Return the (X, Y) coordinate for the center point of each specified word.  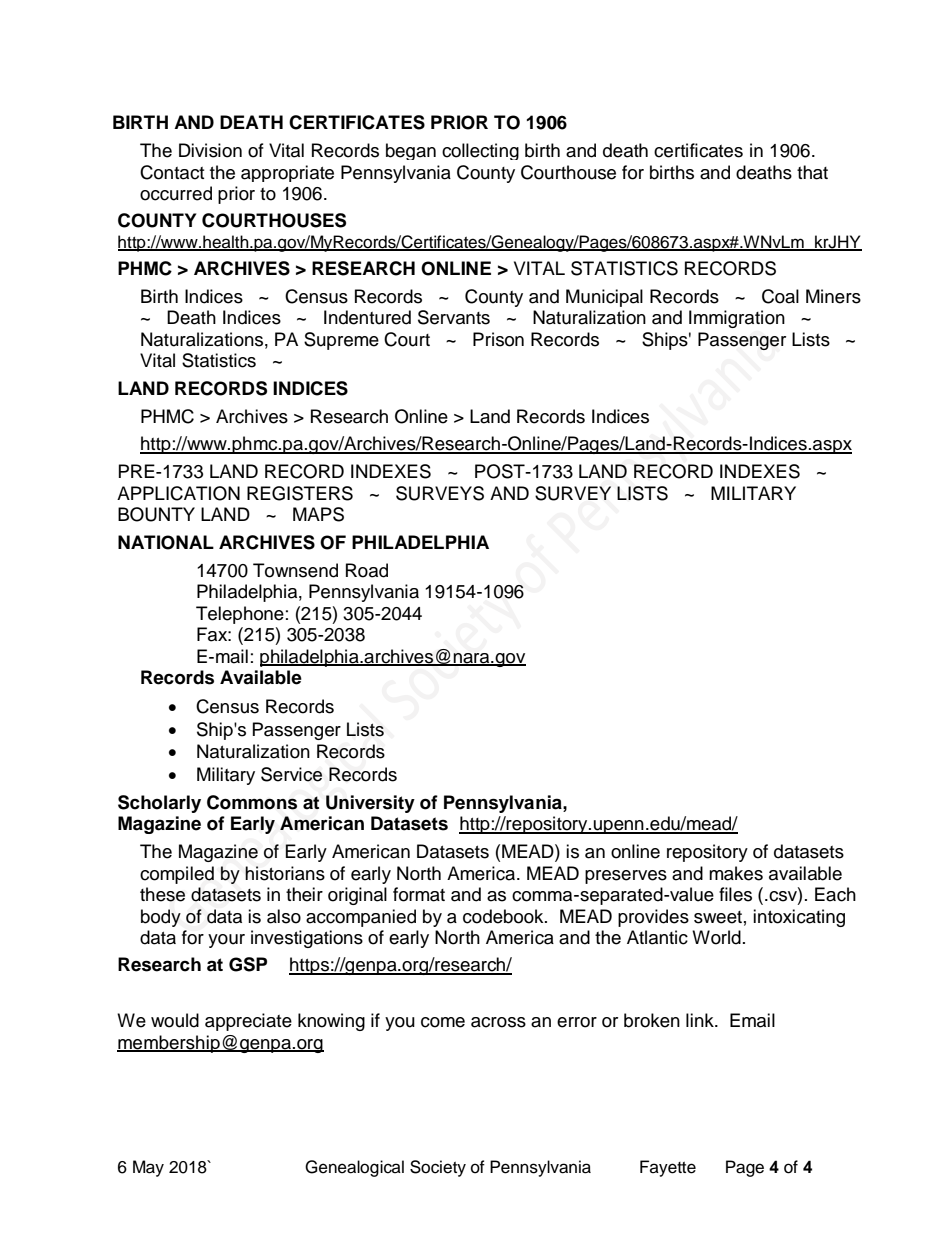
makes (736, 873)
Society (438, 1168)
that (812, 172)
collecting (480, 151)
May (148, 1168)
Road (367, 570)
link (701, 1020)
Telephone (240, 615)
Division (210, 150)
